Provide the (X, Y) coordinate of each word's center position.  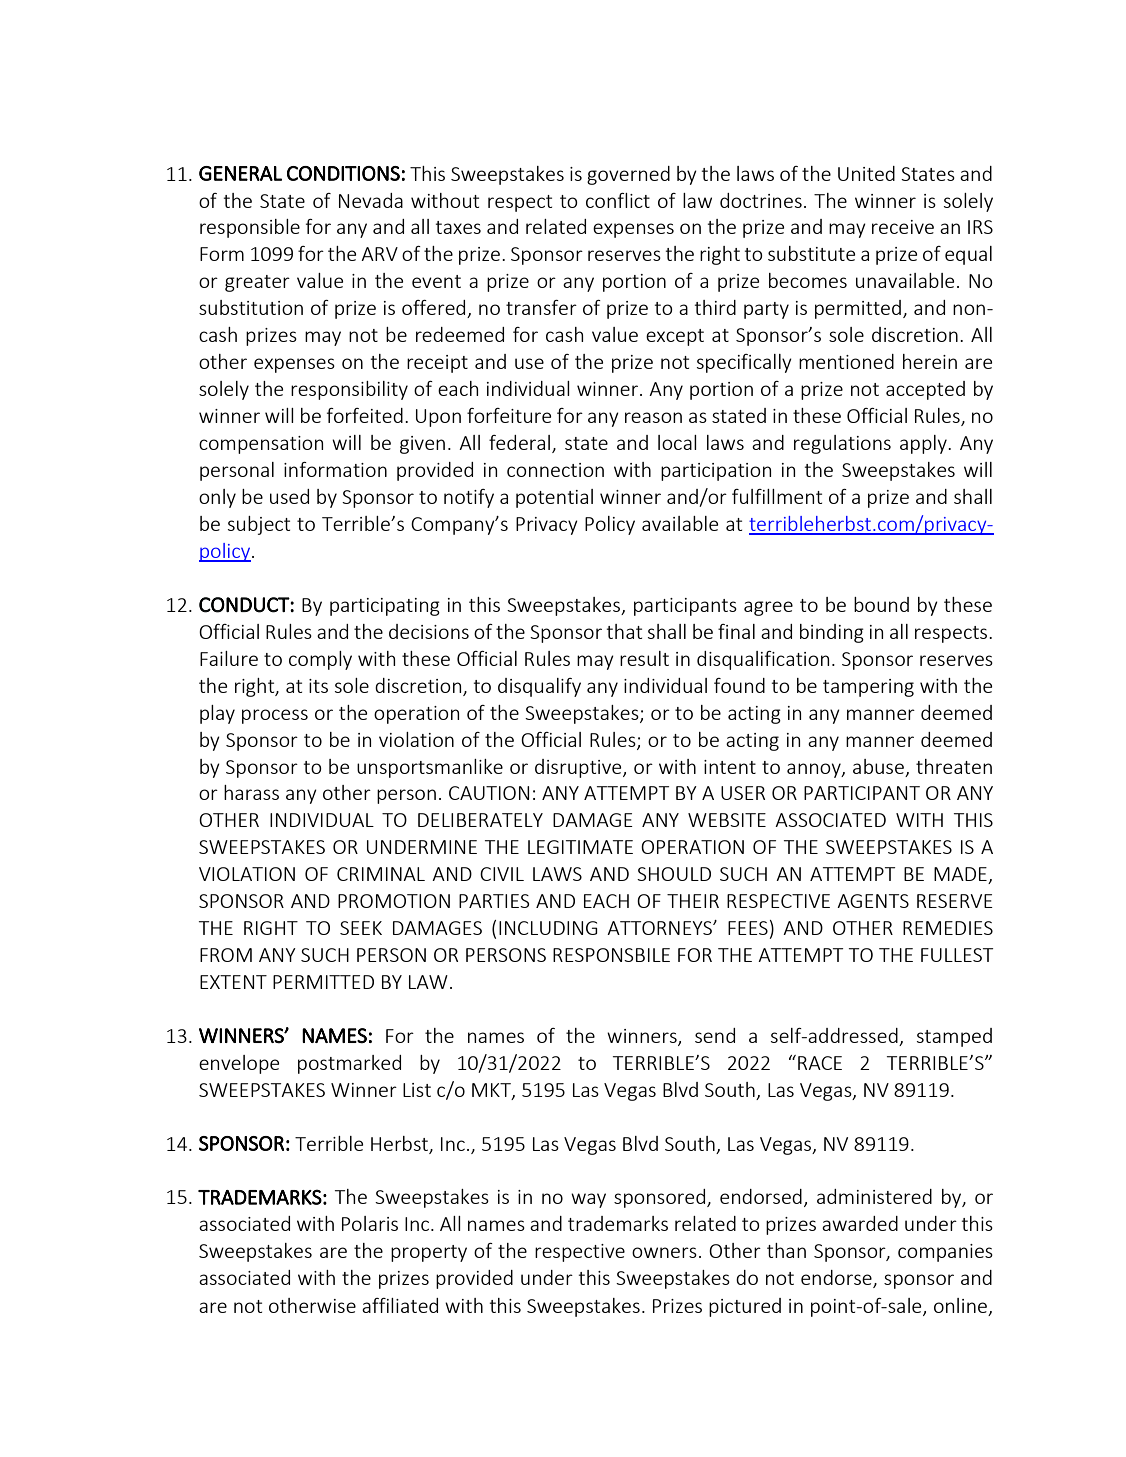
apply (924, 444)
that (624, 631)
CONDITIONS (343, 173)
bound (881, 604)
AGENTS (873, 901)
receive (903, 227)
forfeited (365, 415)
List (417, 1090)
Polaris (370, 1223)
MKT (492, 1091)
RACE (820, 1063)
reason (653, 417)
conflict (618, 200)
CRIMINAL (381, 874)
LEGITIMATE (580, 847)
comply (320, 660)
